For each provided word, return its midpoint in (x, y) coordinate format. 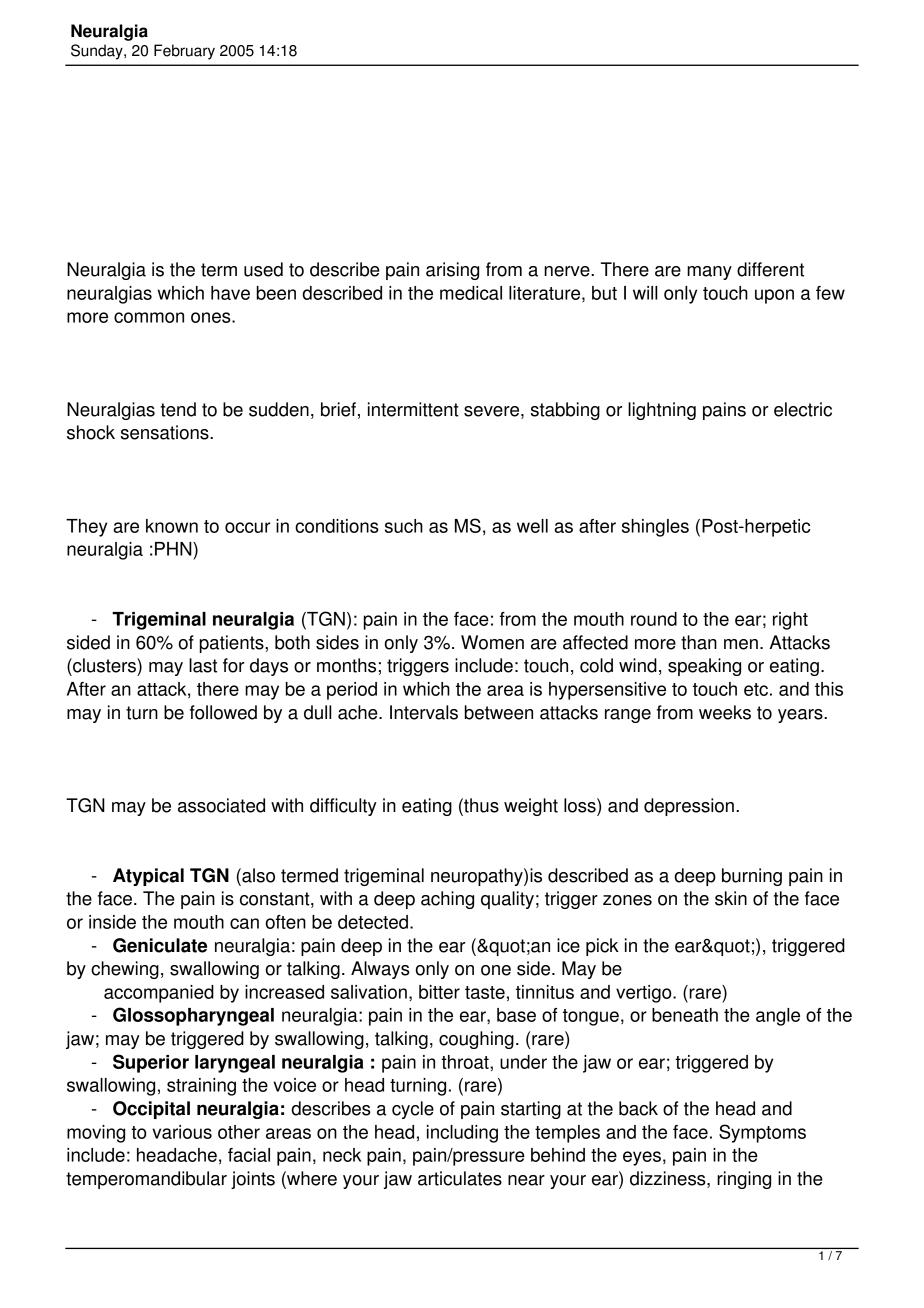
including (462, 1134)
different (770, 269)
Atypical (148, 877)
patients (233, 644)
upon (774, 296)
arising (452, 271)
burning (752, 877)
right (790, 621)
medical (471, 293)
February (184, 52)
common (149, 317)
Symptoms (762, 1133)
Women (492, 642)
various (182, 1132)
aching (447, 900)
